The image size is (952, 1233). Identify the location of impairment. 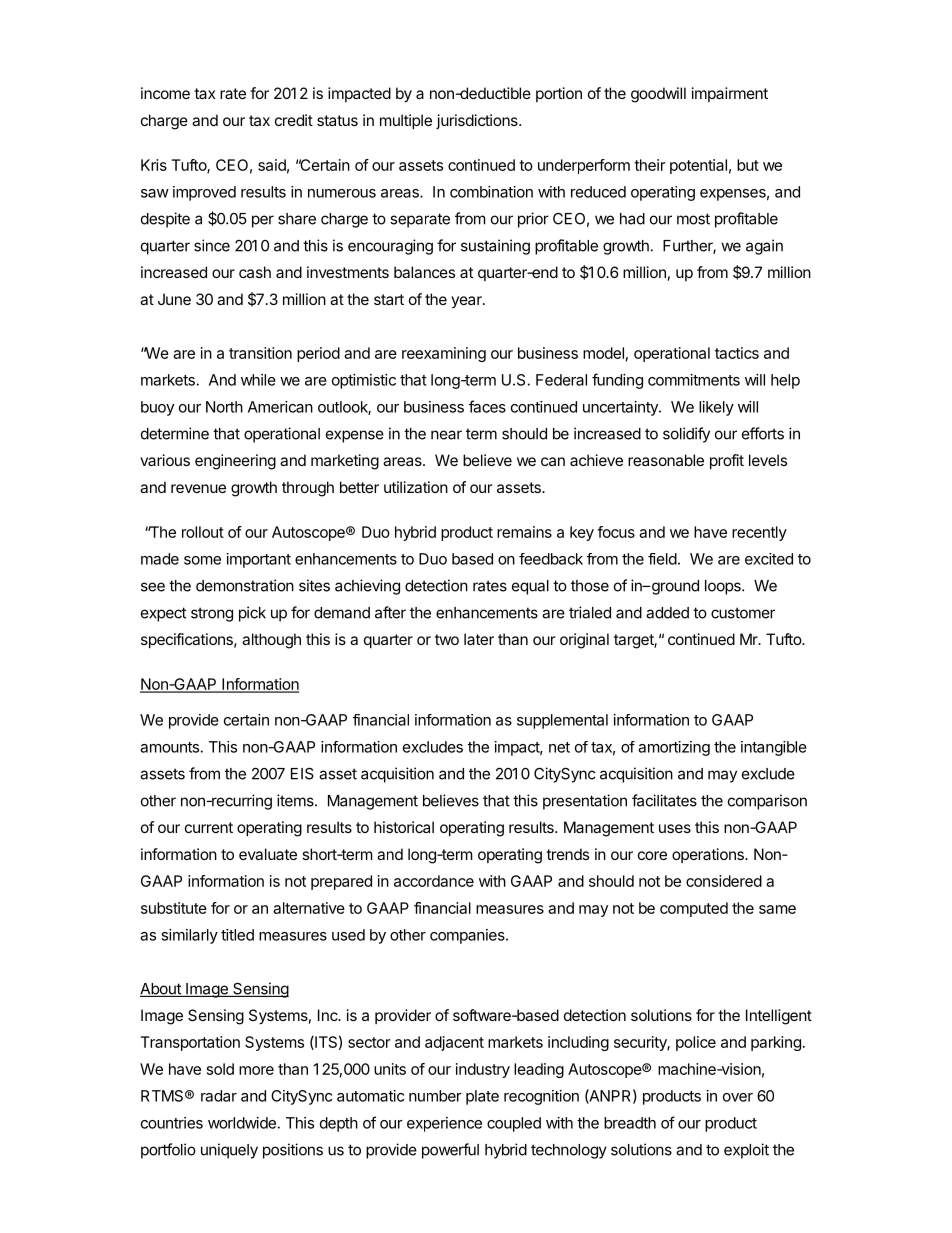
(730, 94).
